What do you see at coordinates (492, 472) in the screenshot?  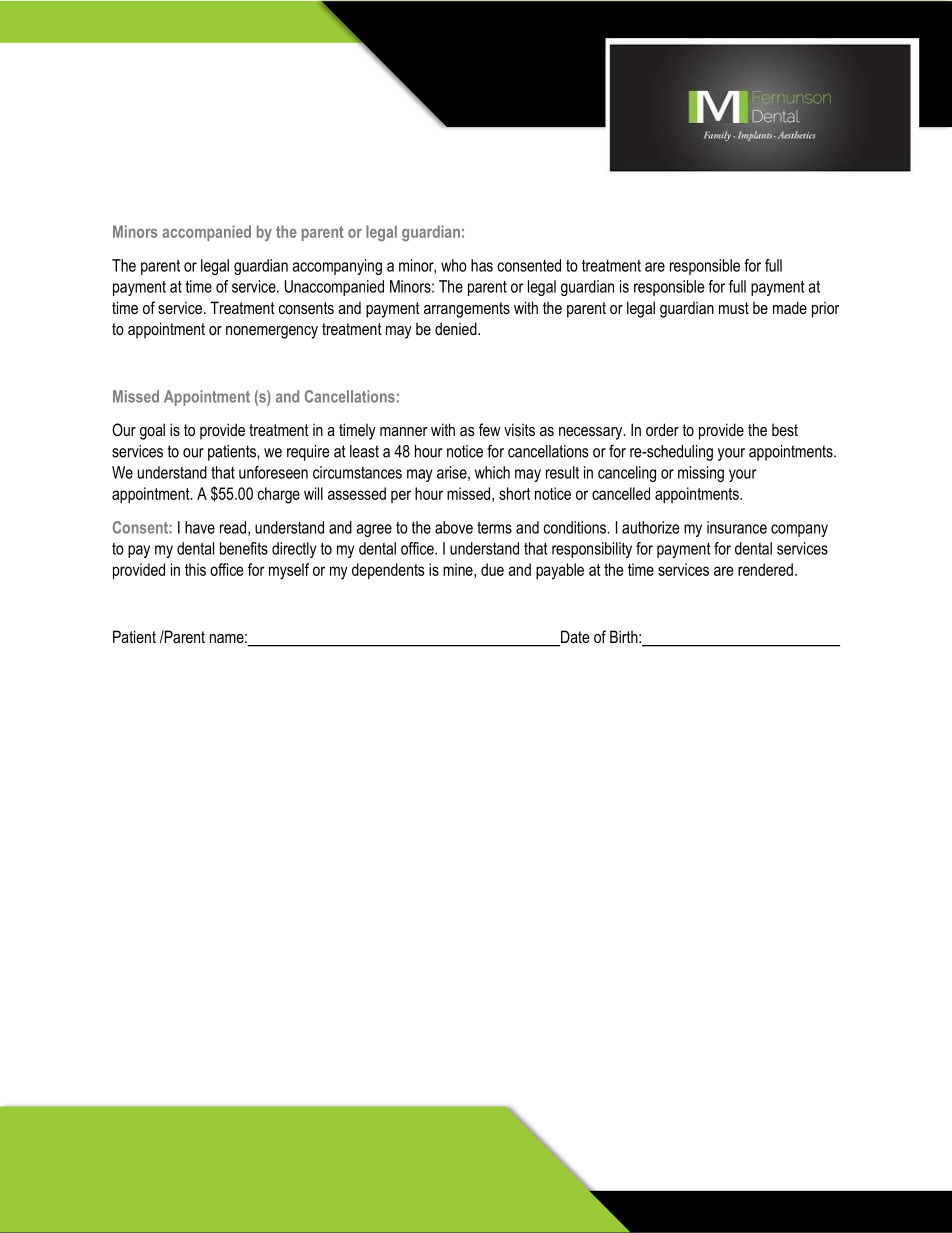 I see `which` at bounding box center [492, 472].
